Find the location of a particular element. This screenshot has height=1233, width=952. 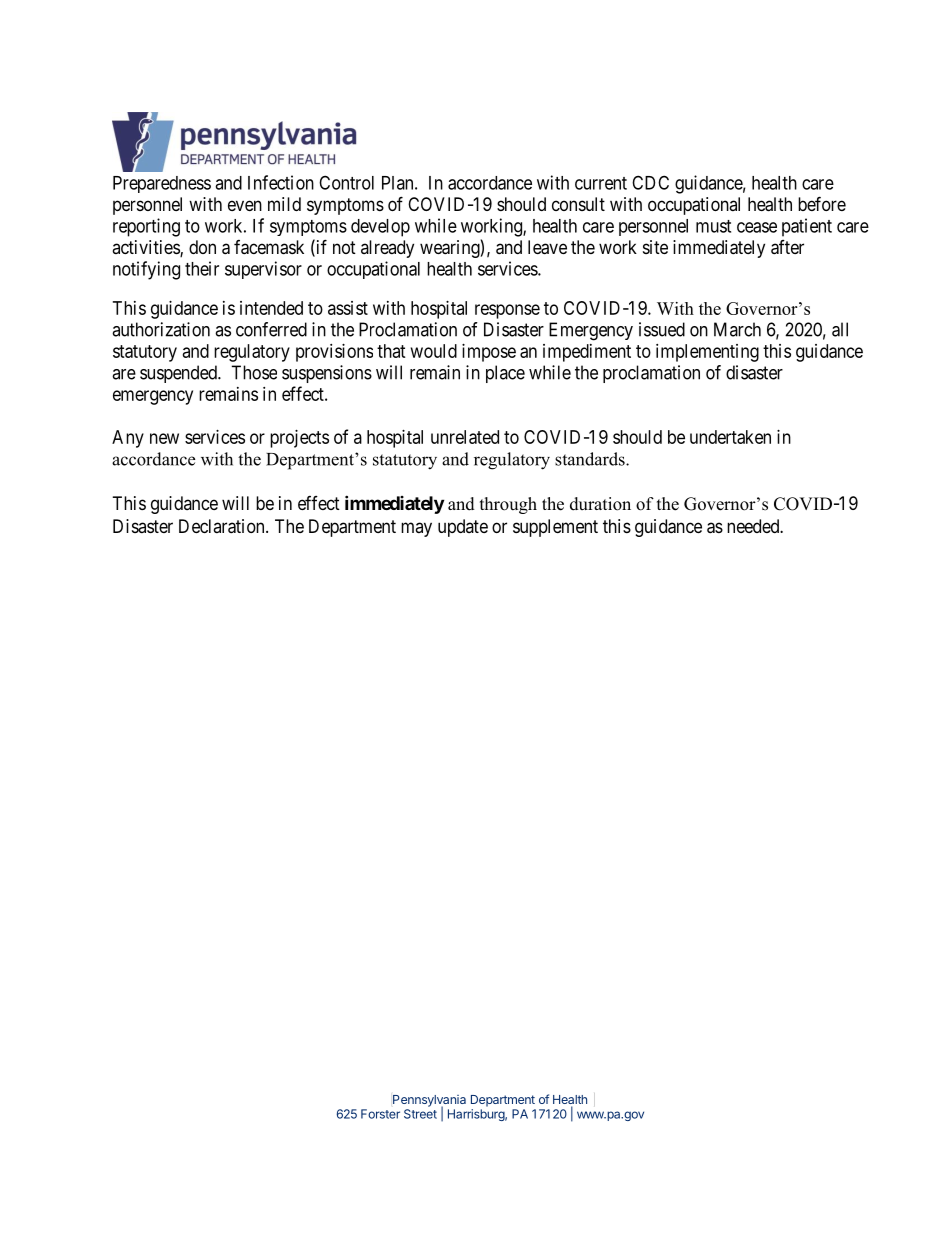

even is located at coordinates (245, 205).
